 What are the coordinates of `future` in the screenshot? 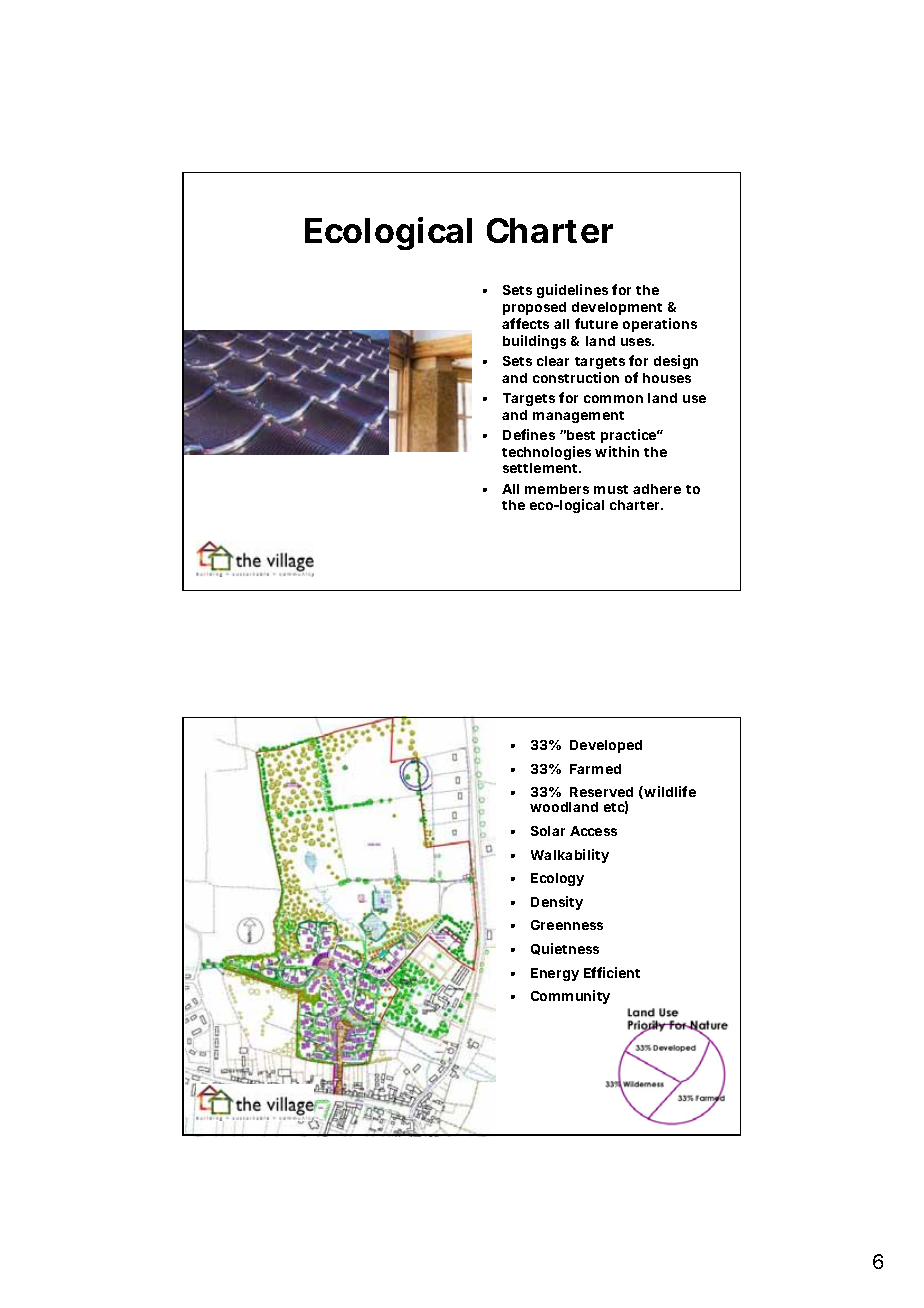 It's located at (596, 323).
